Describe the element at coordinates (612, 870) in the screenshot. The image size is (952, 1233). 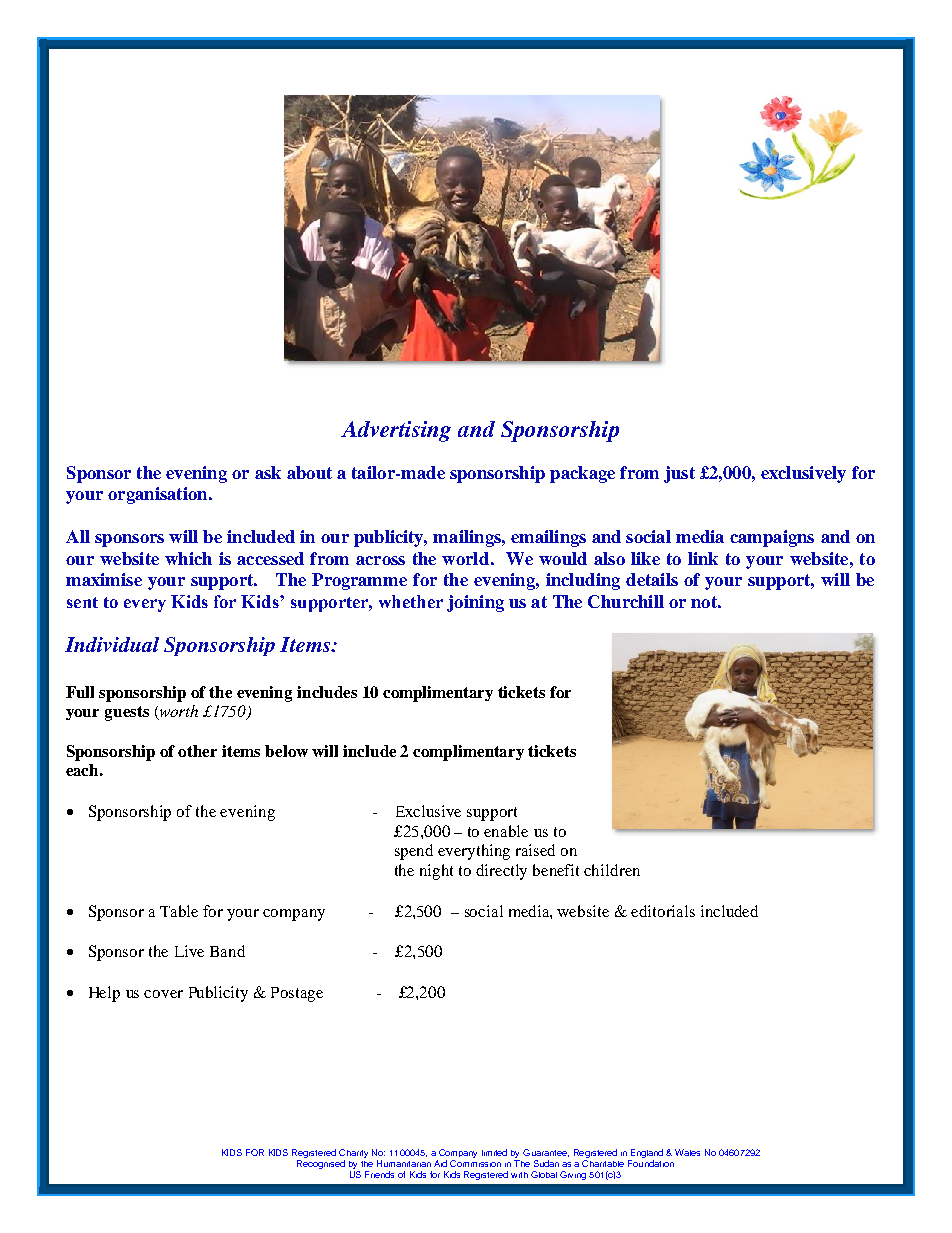
I see `children` at that location.
